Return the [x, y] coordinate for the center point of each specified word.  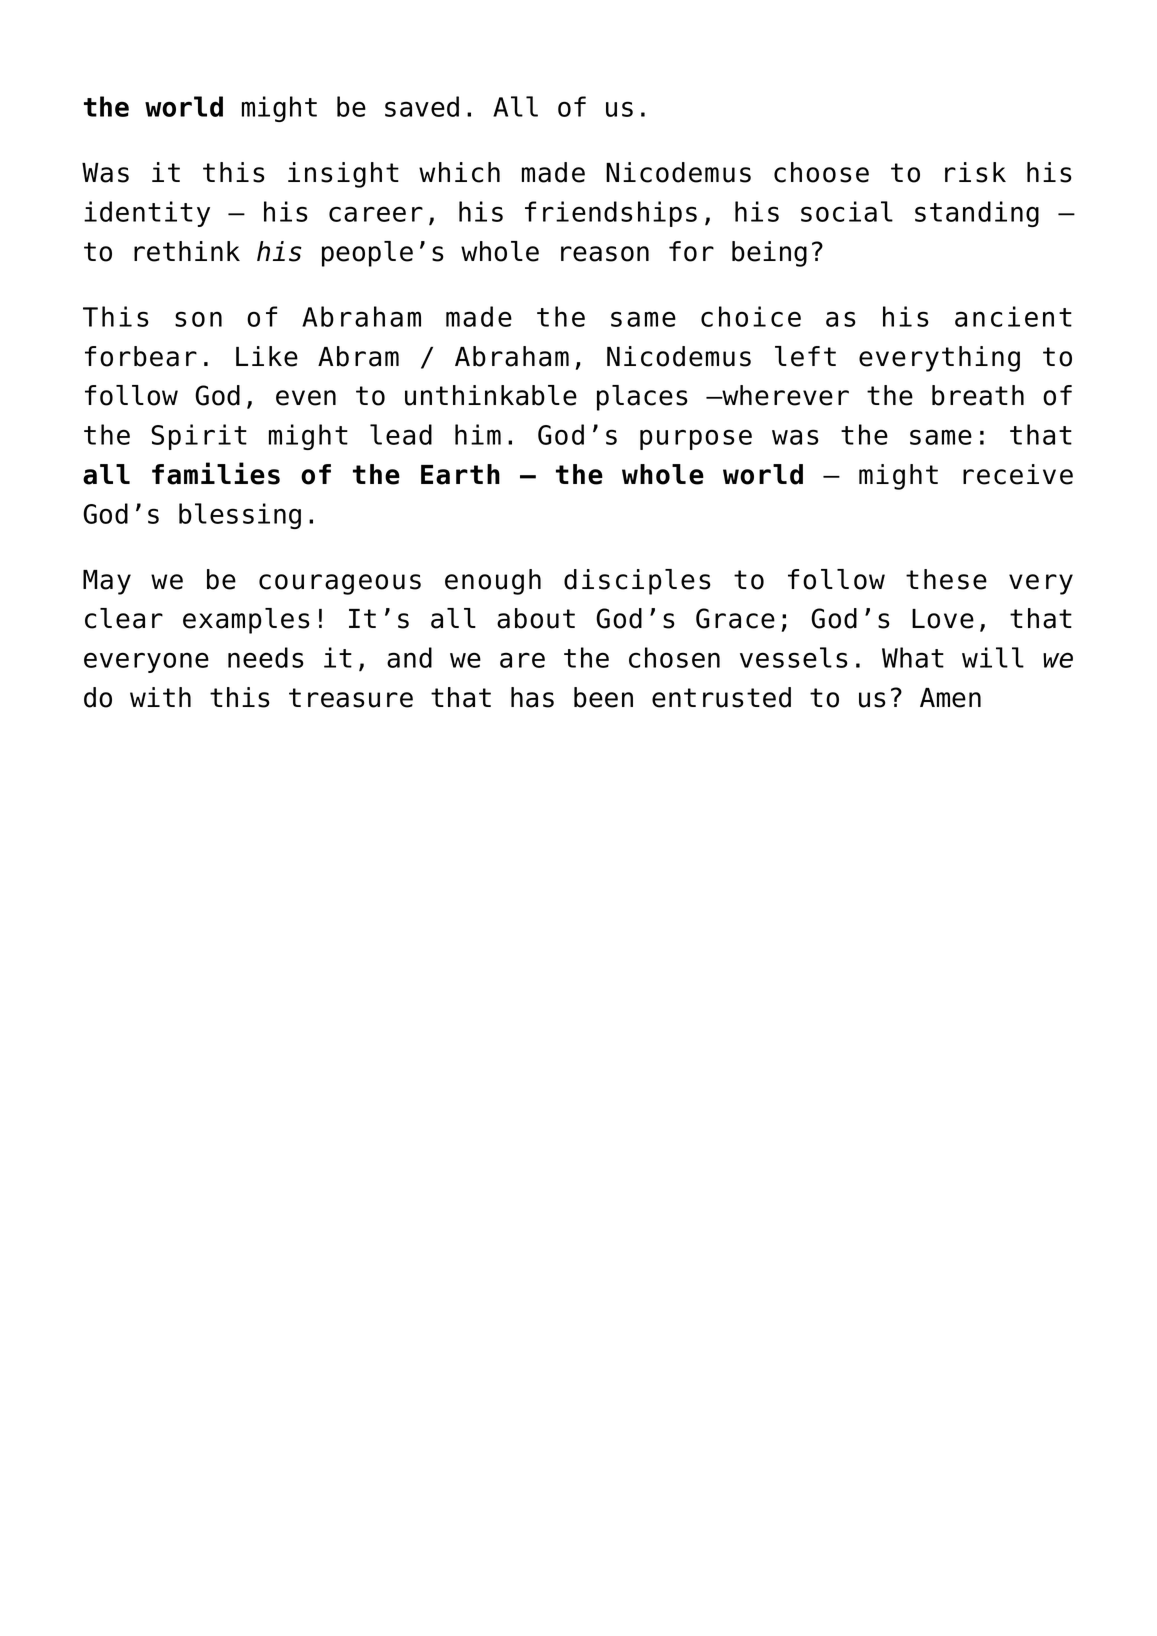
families [216, 473]
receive [1018, 474]
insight [343, 175]
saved [422, 106]
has [532, 697]
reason [605, 254]
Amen [950, 698]
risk [975, 172]
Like [267, 356]
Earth [460, 474]
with [160, 697]
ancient [1013, 316]
